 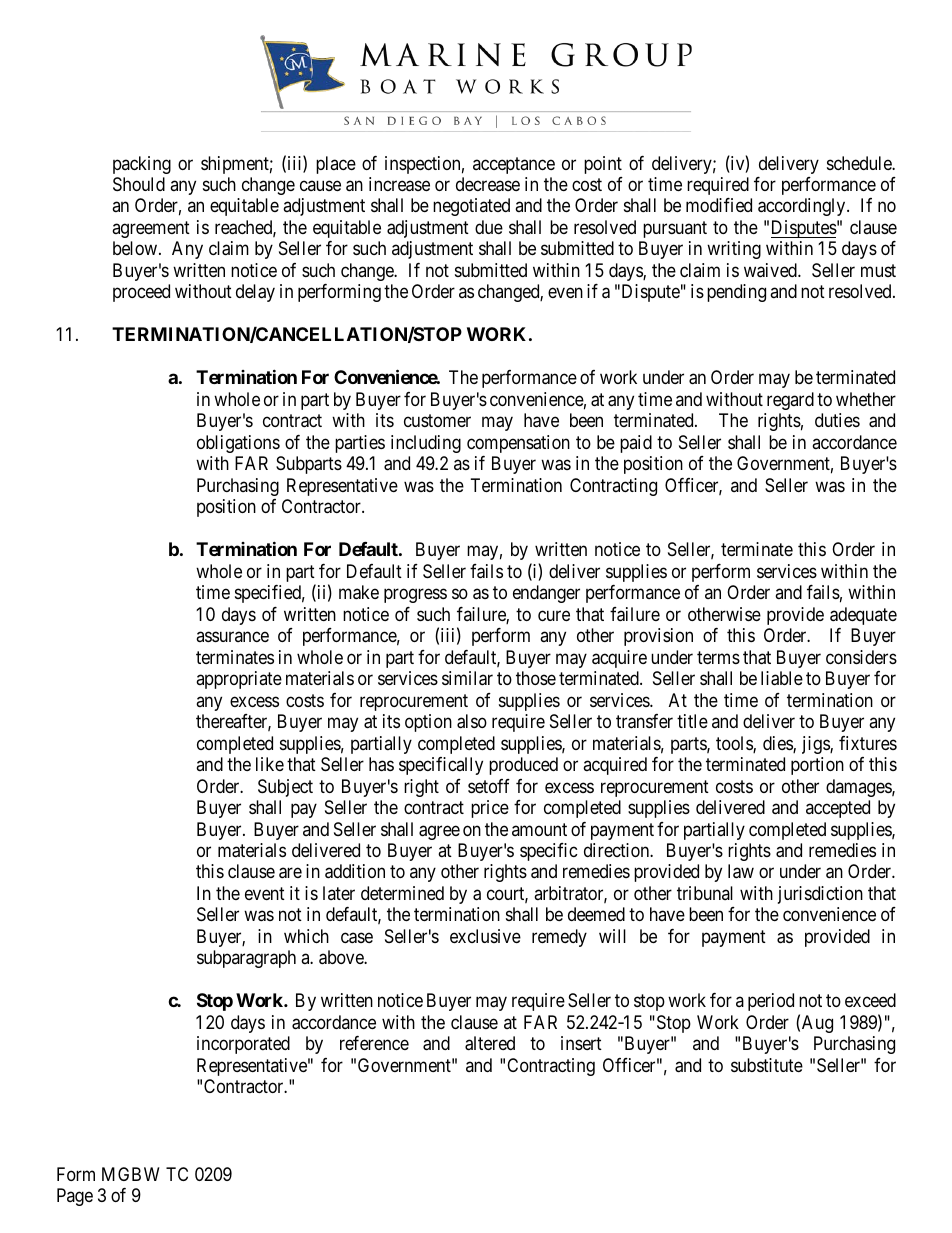 I want to click on obligations, so click(x=238, y=444).
